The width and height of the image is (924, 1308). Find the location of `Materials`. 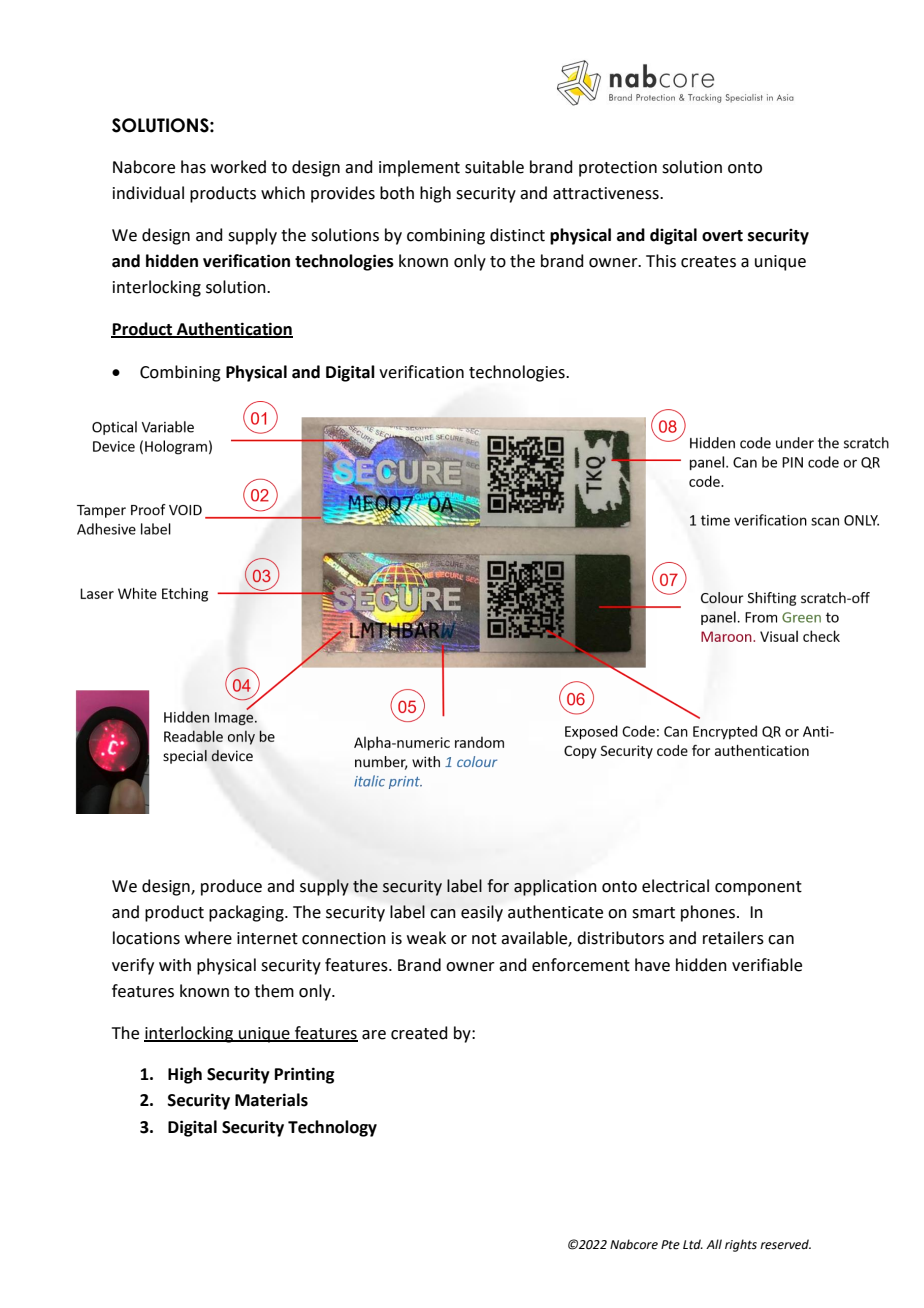

Materials is located at coordinates (271, 1100).
